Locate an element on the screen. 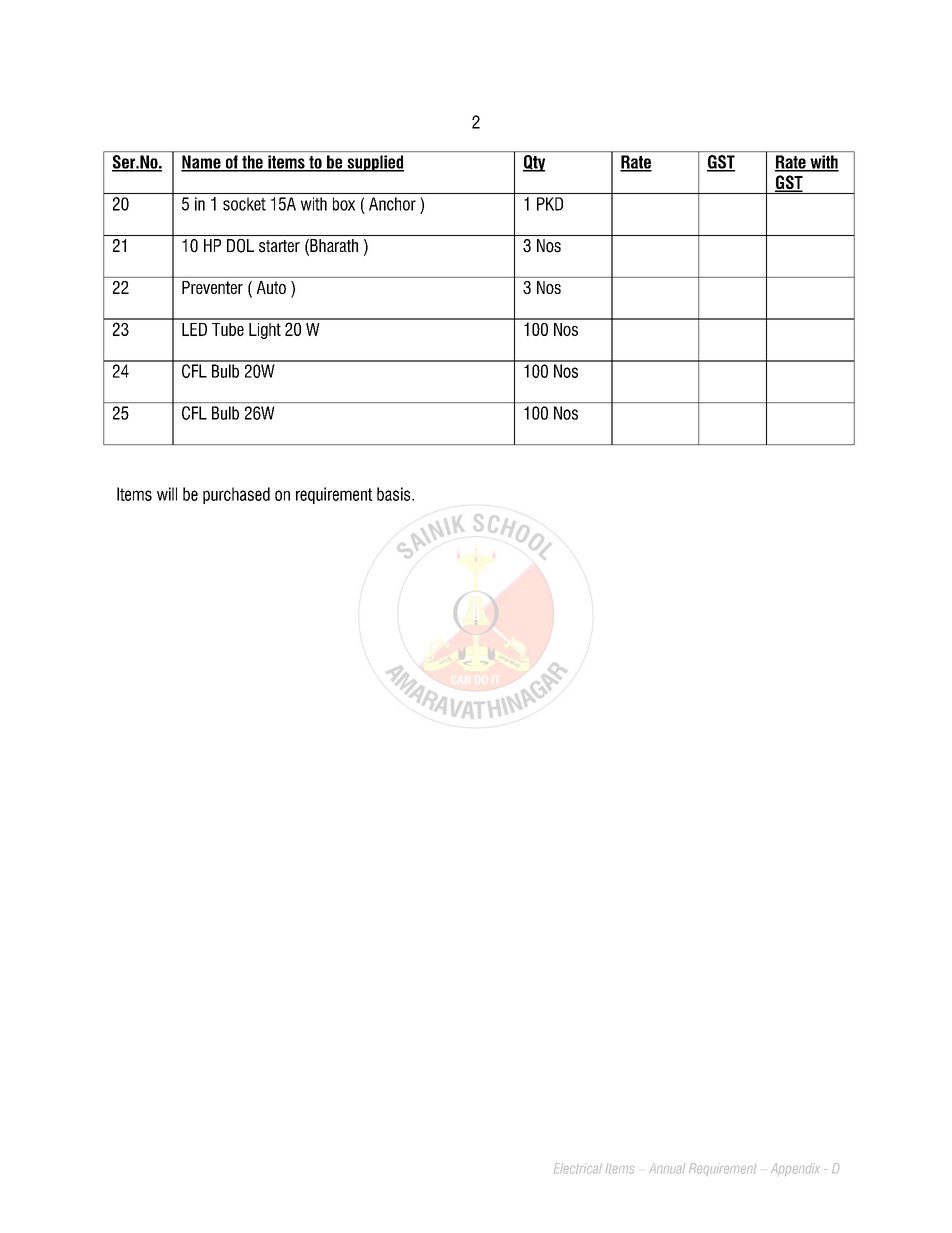 This screenshot has width=952, height=1233. Electrical is located at coordinates (578, 1168).
